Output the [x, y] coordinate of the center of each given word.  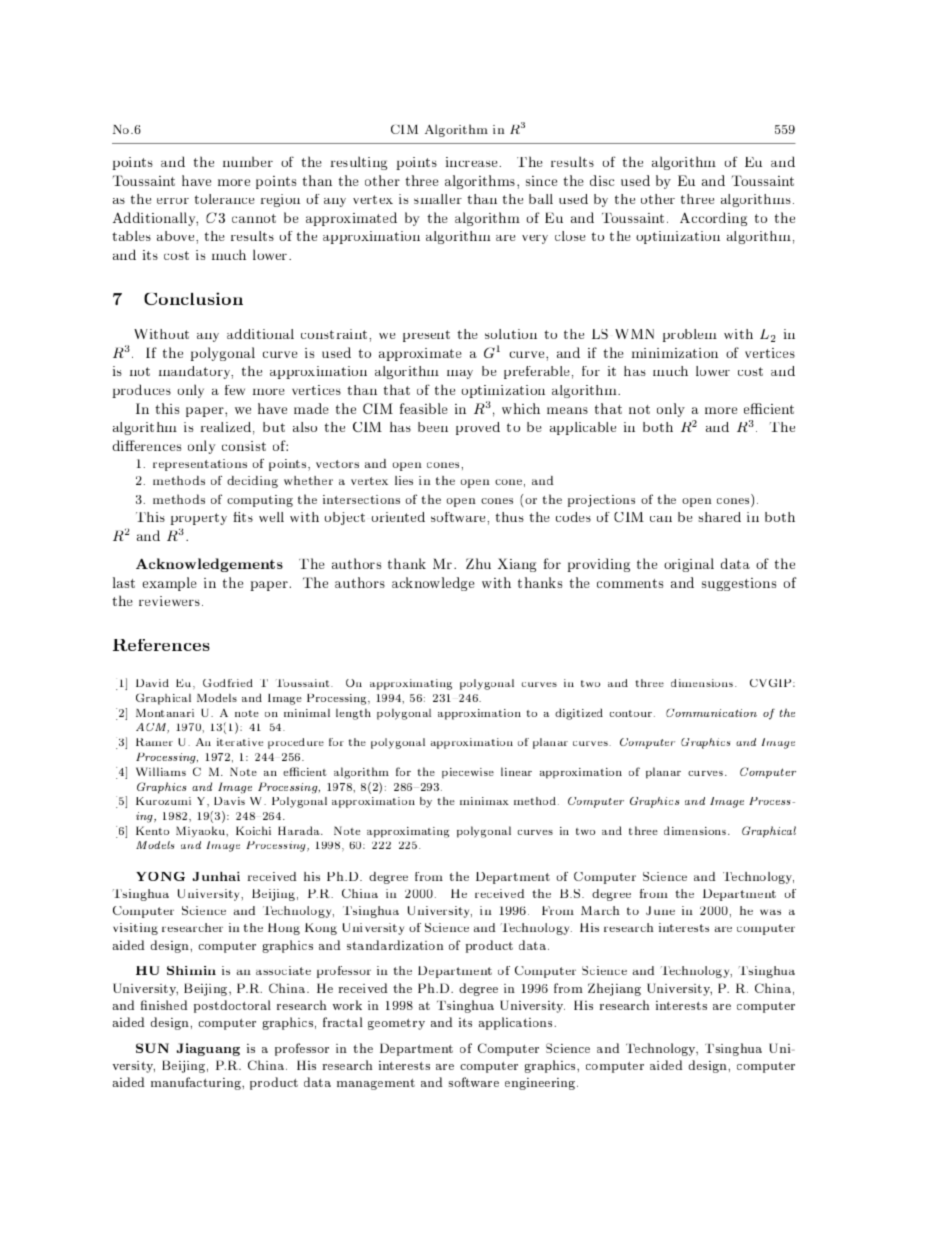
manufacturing [197, 1083]
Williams [161, 771]
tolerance [225, 199]
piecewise [468, 773]
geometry [396, 1024]
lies [404, 480]
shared [719, 517]
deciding [252, 482]
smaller [438, 199]
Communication [711, 713]
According [713, 219]
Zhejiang [614, 989]
